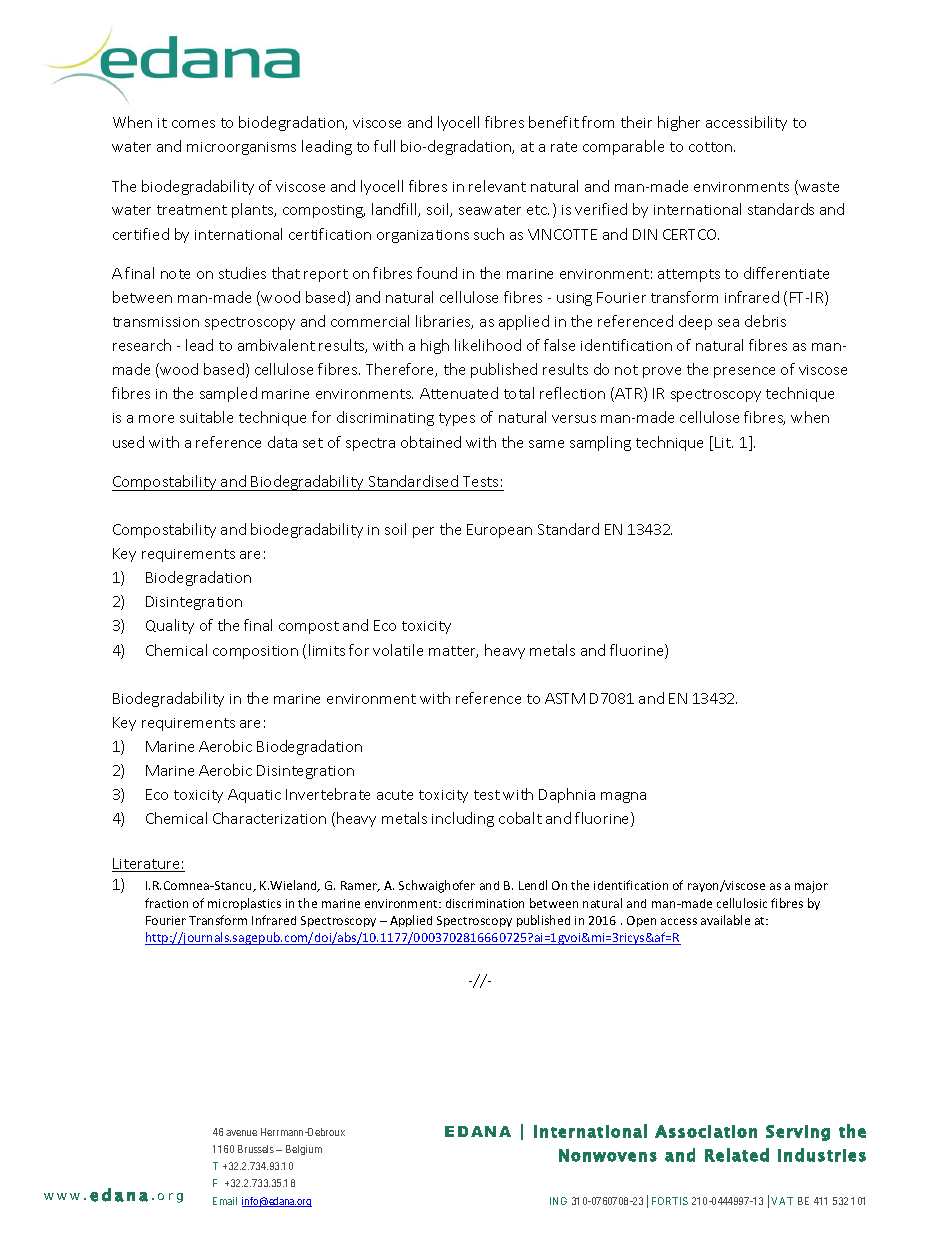 This image has width=952, height=1233. I want to click on sampling, so click(600, 443).
